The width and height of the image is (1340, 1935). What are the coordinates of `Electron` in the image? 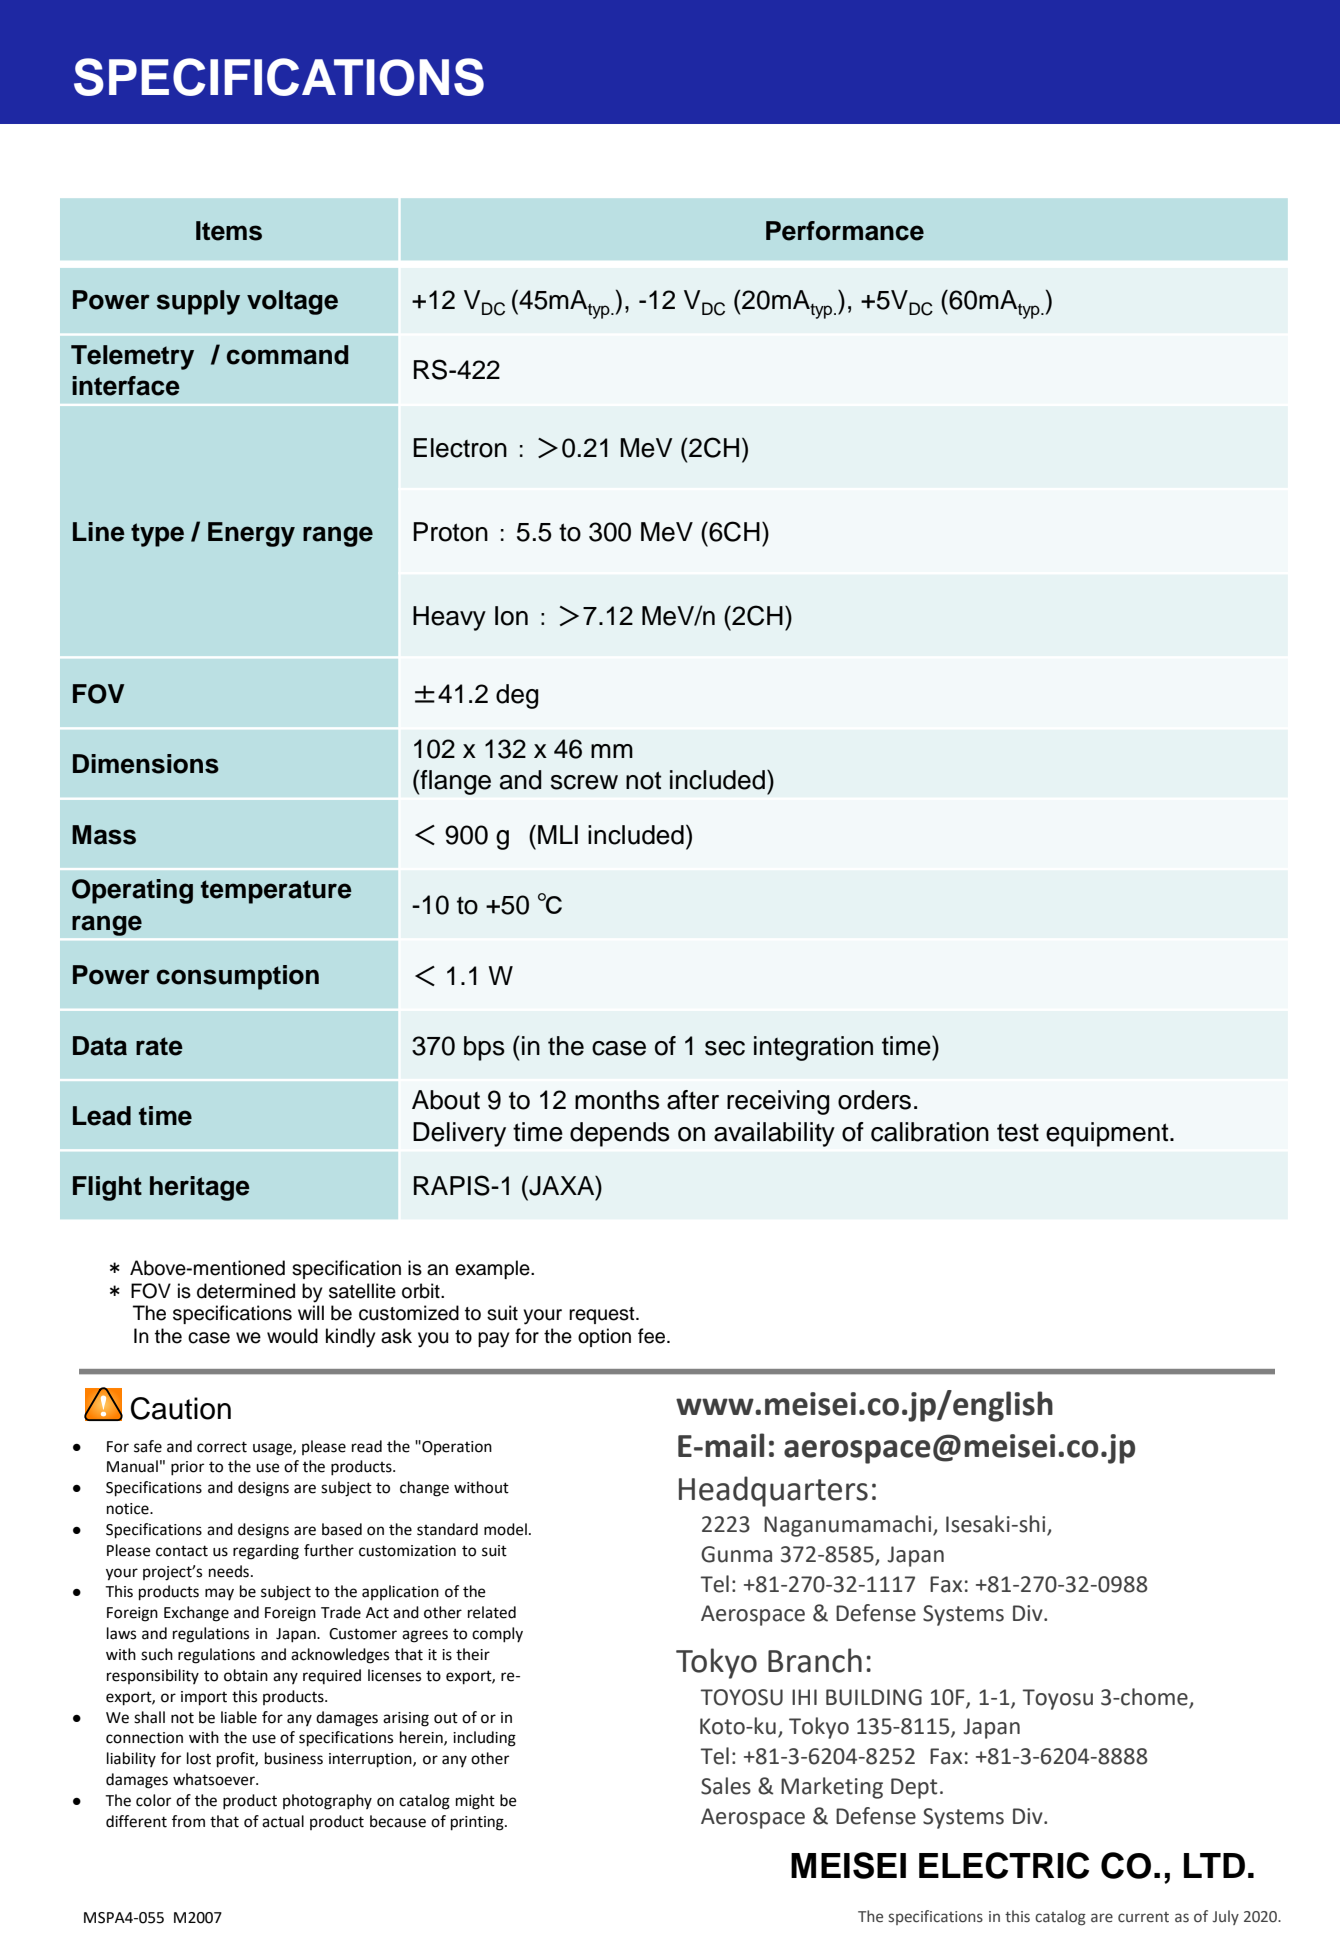 It's located at (460, 448).
